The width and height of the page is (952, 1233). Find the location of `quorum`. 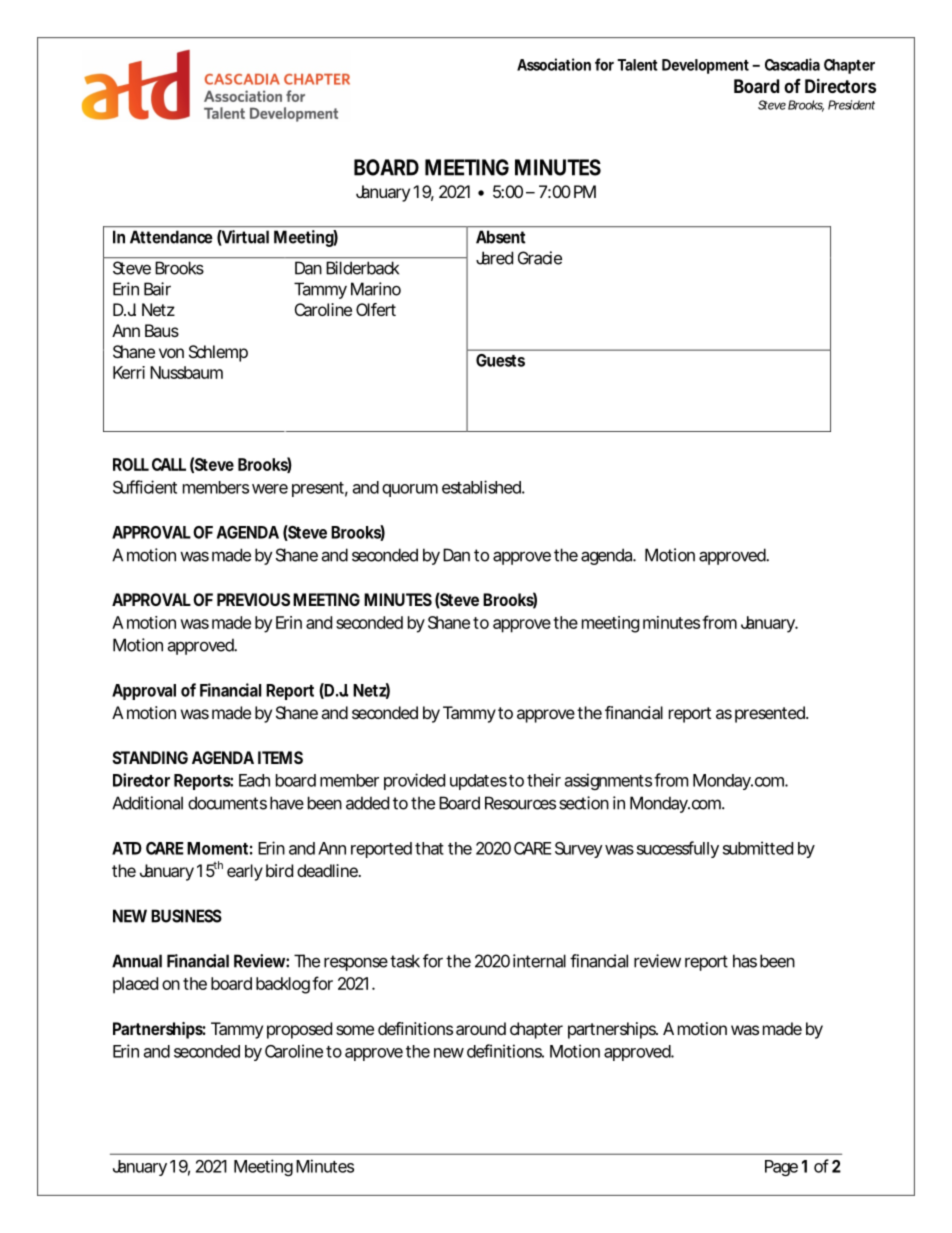

quorum is located at coordinates (410, 490).
